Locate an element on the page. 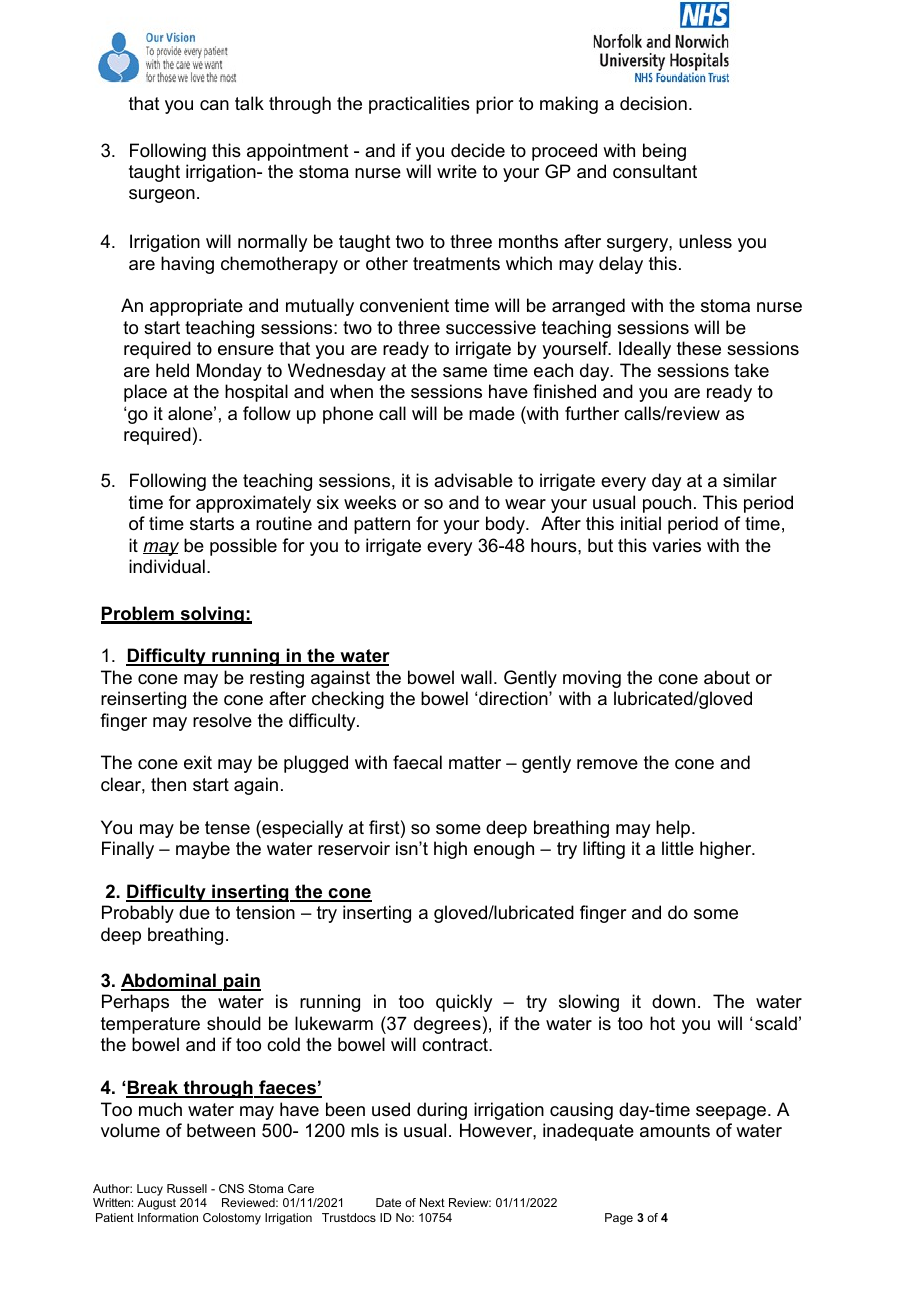 This document has width=924, height=1307. being is located at coordinates (664, 152).
